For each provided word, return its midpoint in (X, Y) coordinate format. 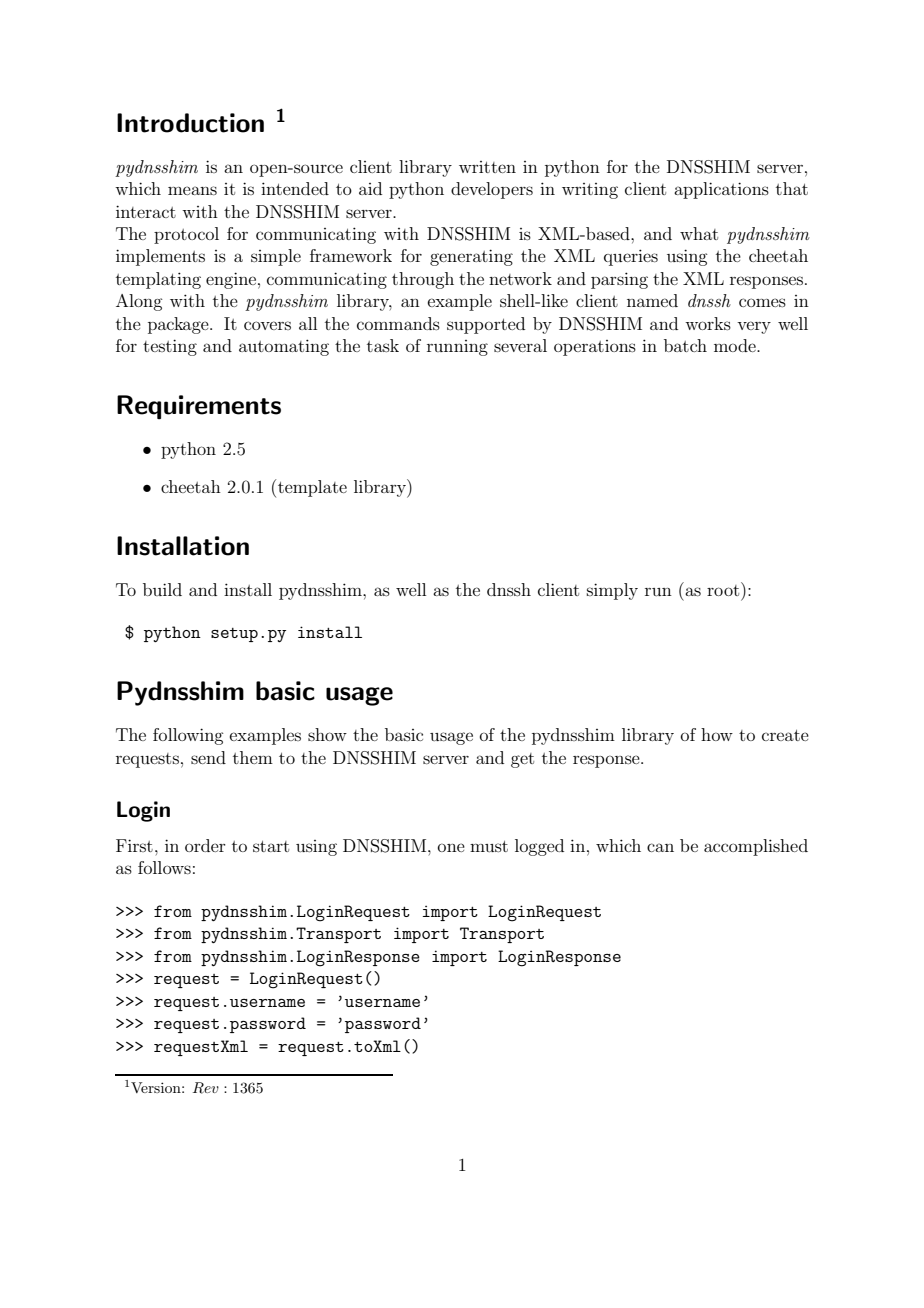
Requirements (199, 407)
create (785, 735)
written (487, 167)
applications (721, 190)
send (208, 757)
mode (736, 345)
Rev (206, 1088)
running (457, 348)
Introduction (190, 123)
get (522, 760)
